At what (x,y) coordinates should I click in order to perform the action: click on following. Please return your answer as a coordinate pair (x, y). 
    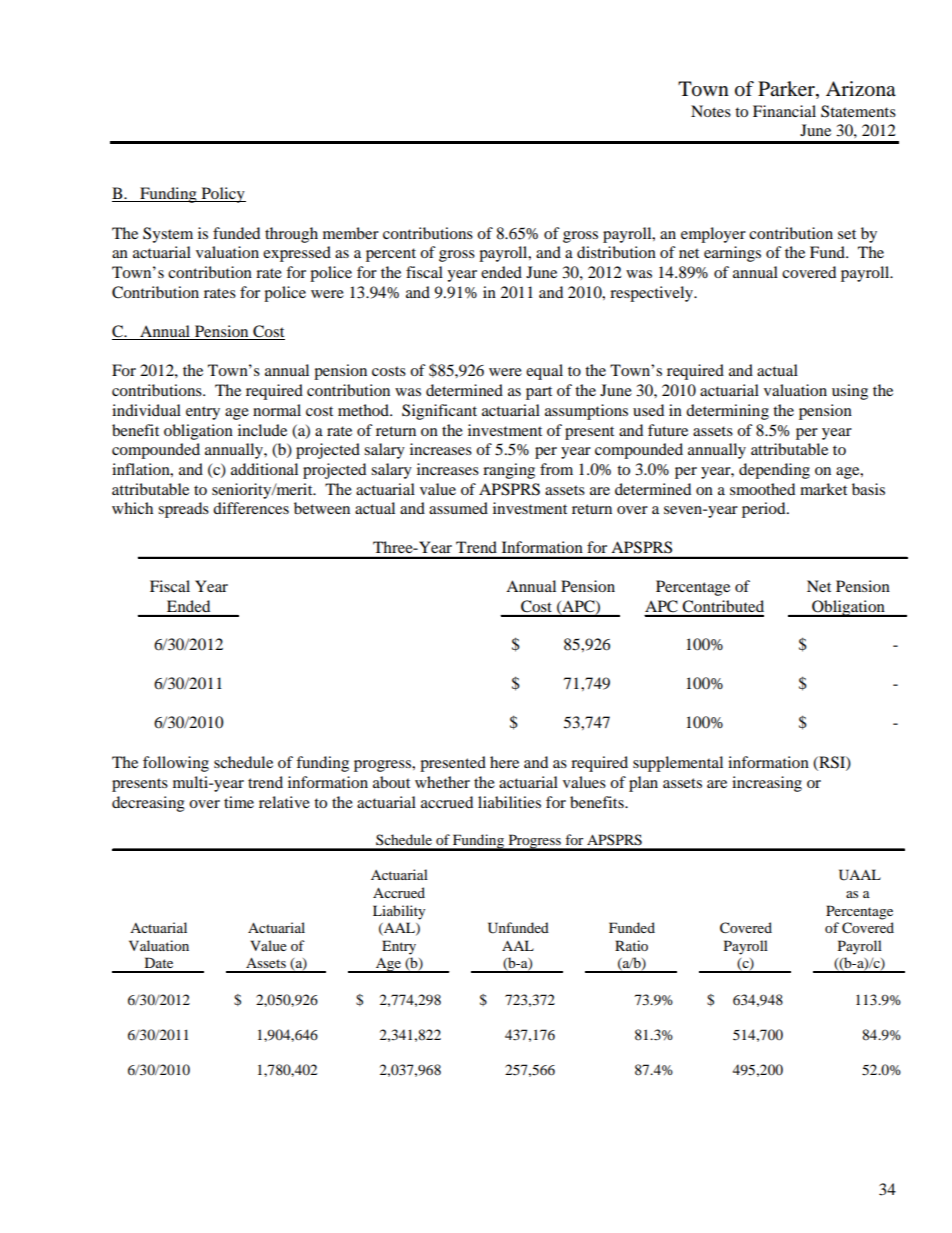
    Looking at the image, I should click on (176, 764).
